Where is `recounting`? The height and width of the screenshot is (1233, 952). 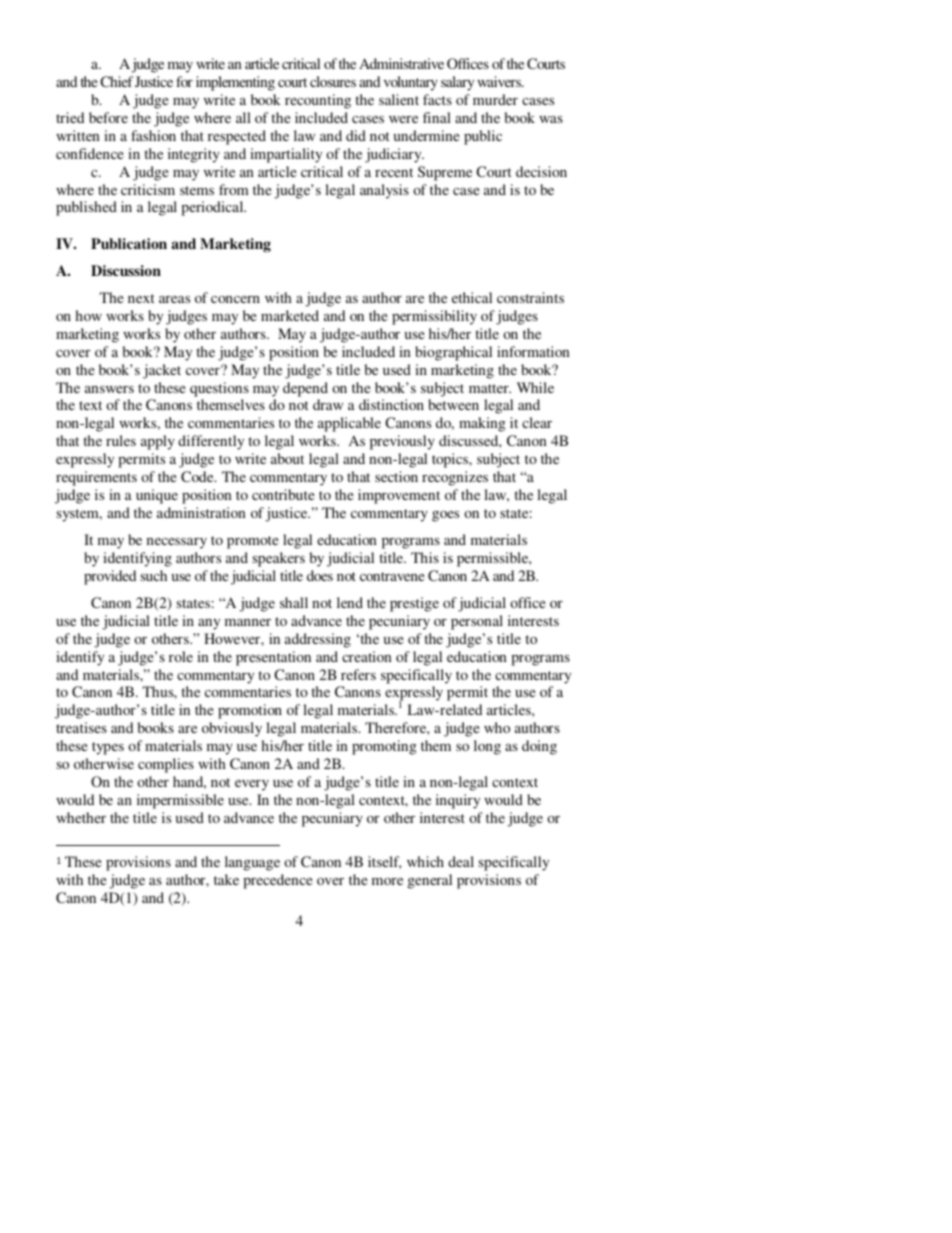
recounting is located at coordinates (318, 101).
